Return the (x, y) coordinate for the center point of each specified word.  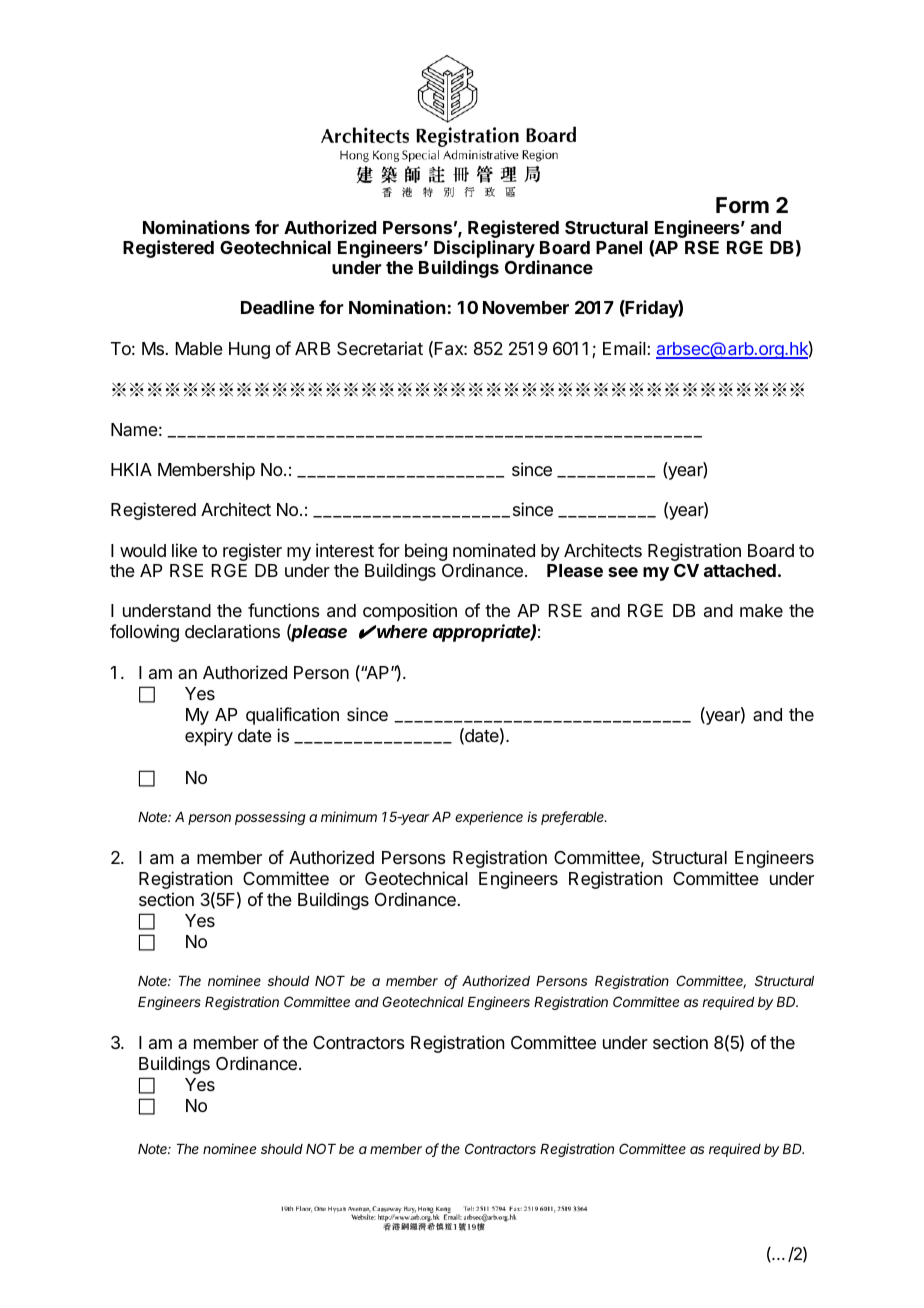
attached (740, 570)
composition (410, 612)
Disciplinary (484, 250)
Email (625, 348)
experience (489, 818)
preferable (574, 818)
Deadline (277, 307)
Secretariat (380, 348)
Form (742, 205)
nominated (494, 550)
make (761, 611)
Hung (249, 350)
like (184, 550)
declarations (232, 631)
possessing (270, 818)
